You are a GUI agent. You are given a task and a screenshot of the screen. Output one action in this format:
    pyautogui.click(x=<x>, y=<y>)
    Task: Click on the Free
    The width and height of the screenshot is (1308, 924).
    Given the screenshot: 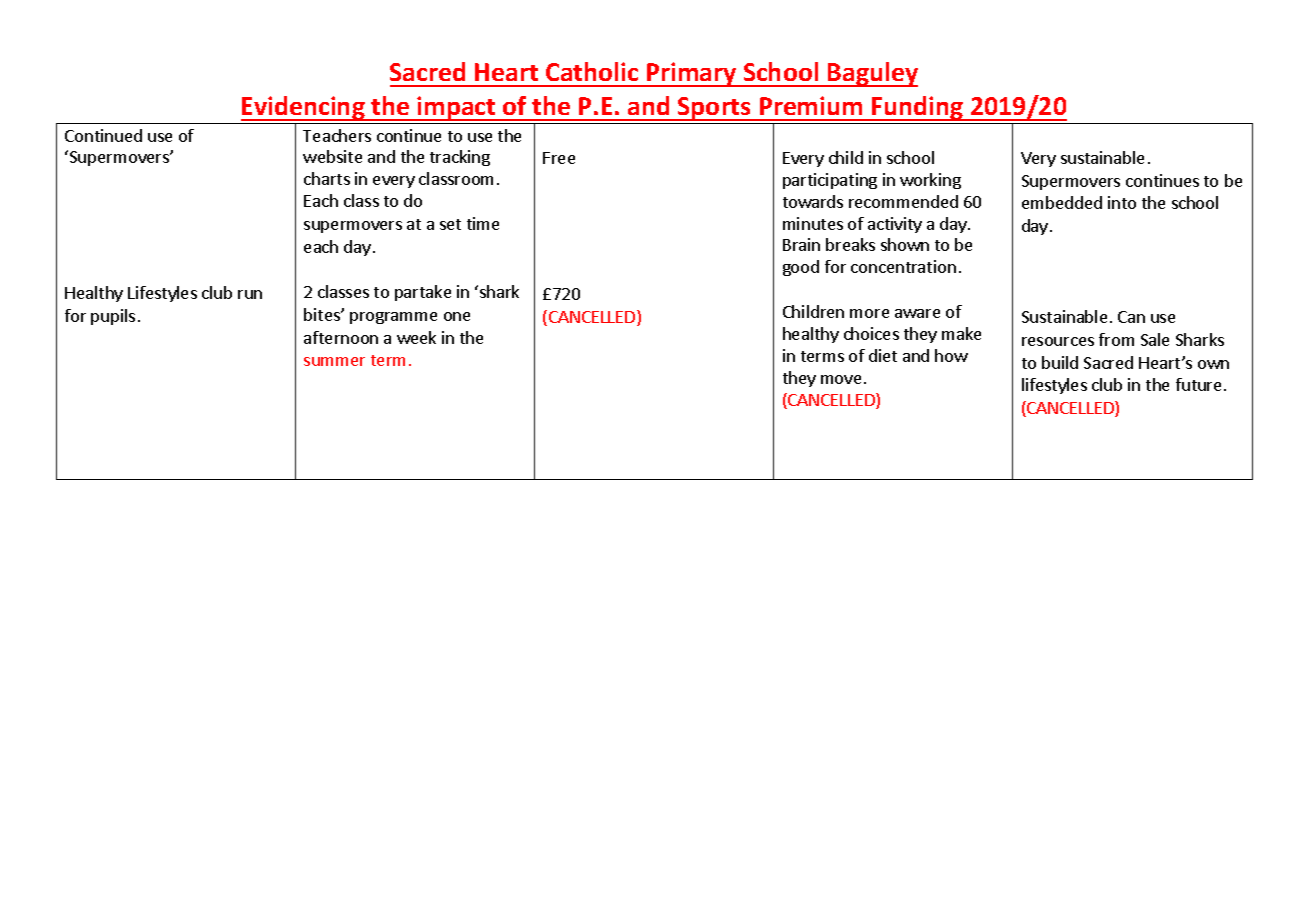 What is the action you would take?
    pyautogui.click(x=559, y=158)
